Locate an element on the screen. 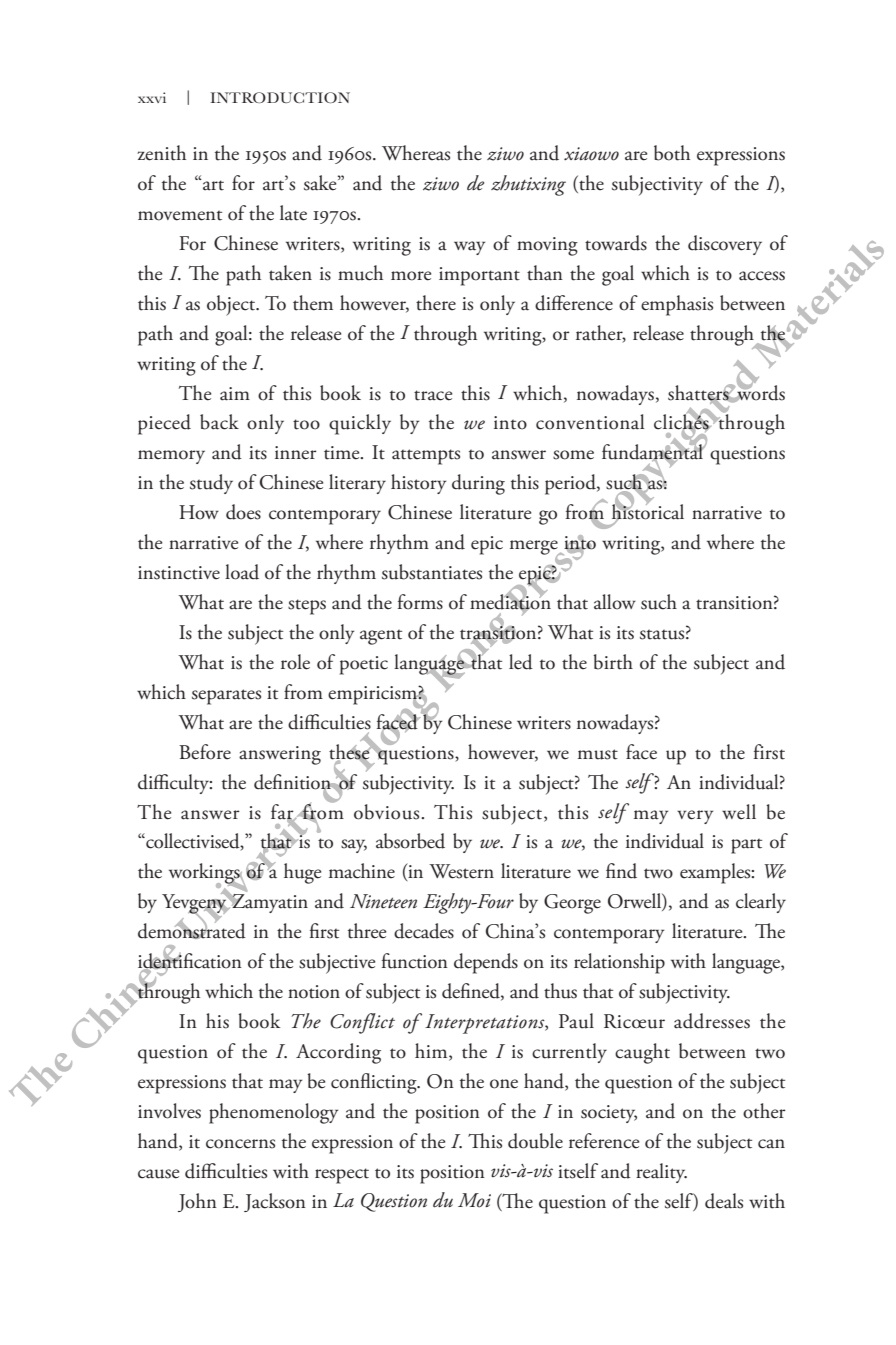 Image resolution: width=896 pixels, height=1345 pixels. both is located at coordinates (672, 153).
